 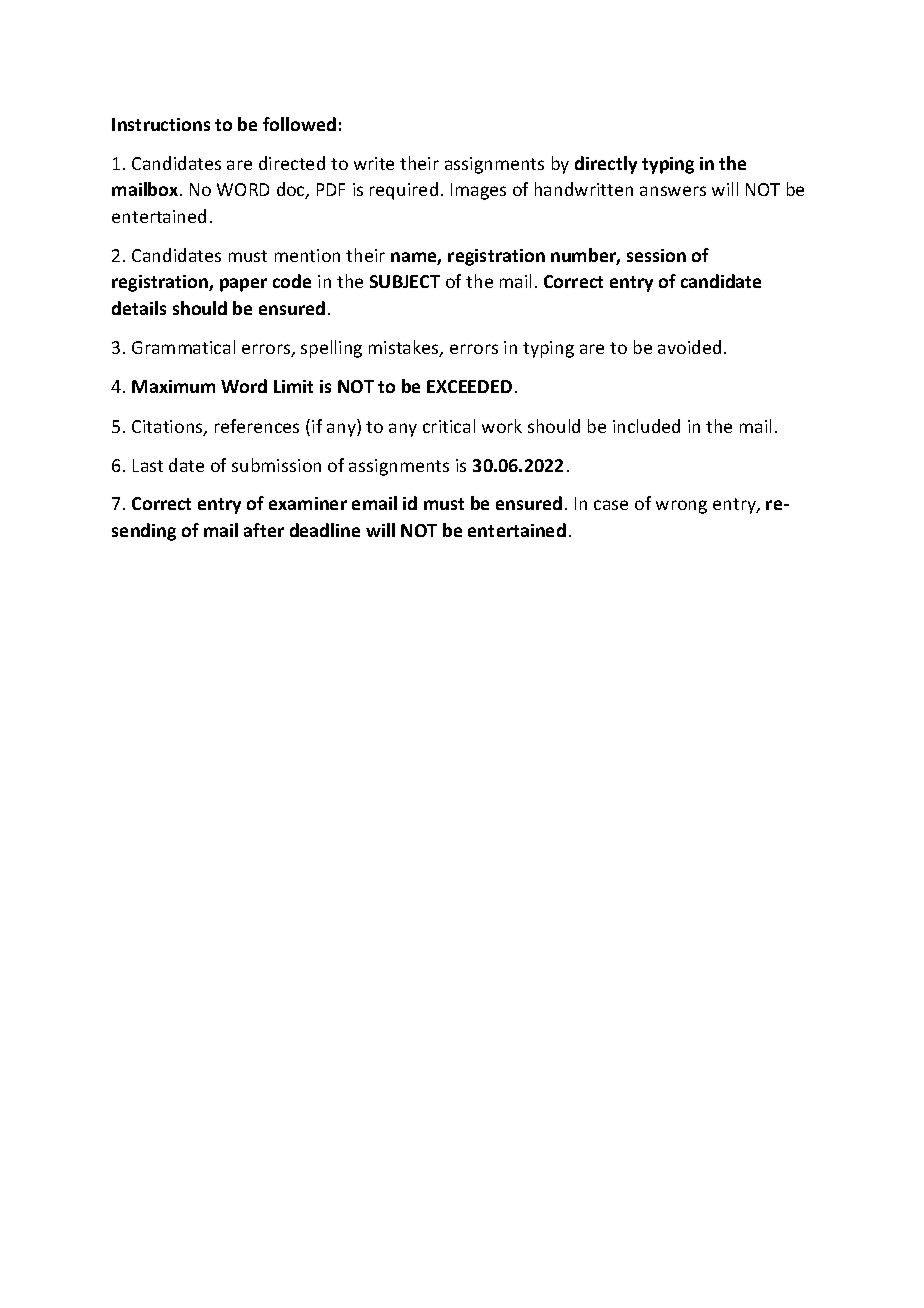 I want to click on spelling, so click(x=331, y=349).
